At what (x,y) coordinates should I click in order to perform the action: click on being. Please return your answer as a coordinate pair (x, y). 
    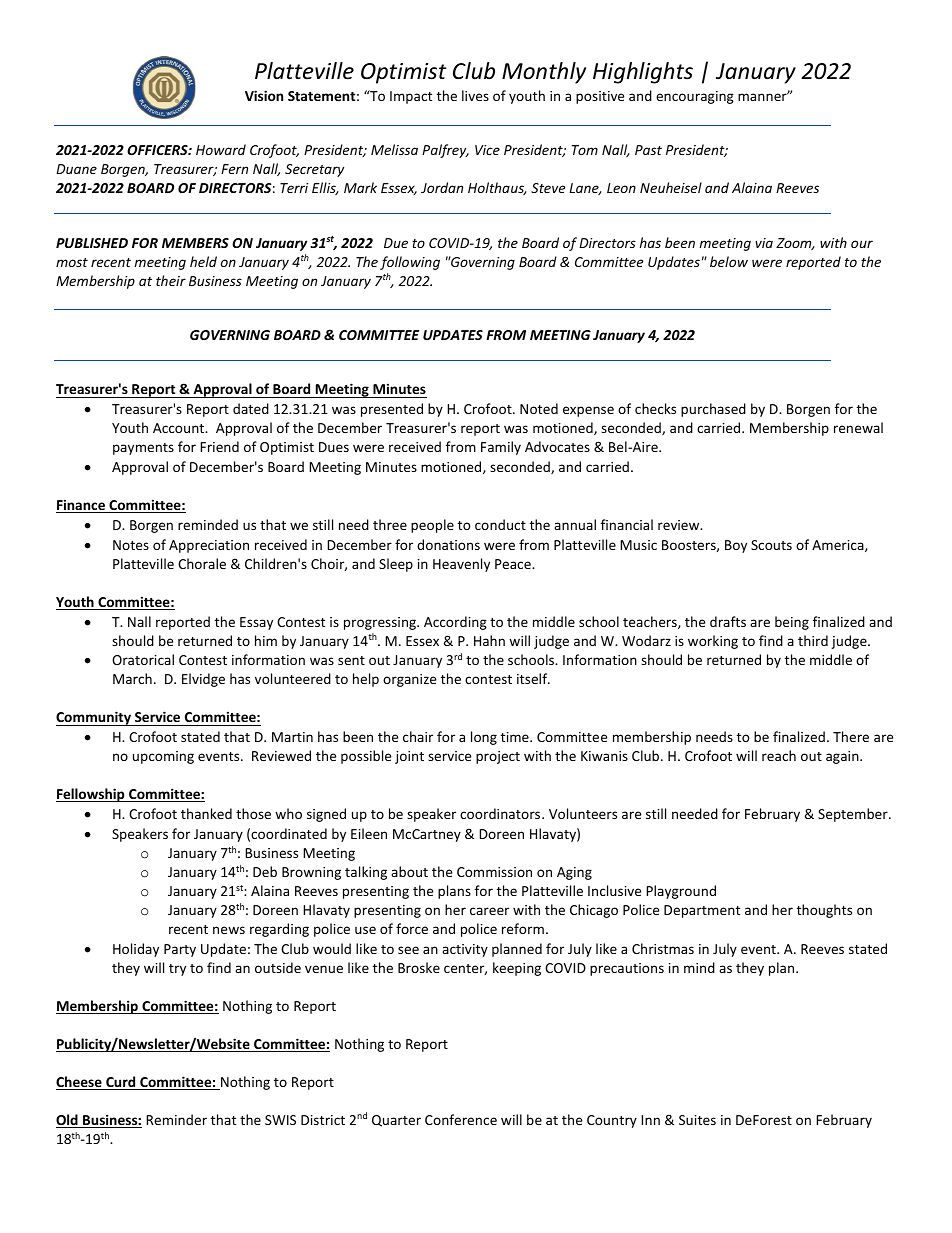
    Looking at the image, I should click on (792, 623).
